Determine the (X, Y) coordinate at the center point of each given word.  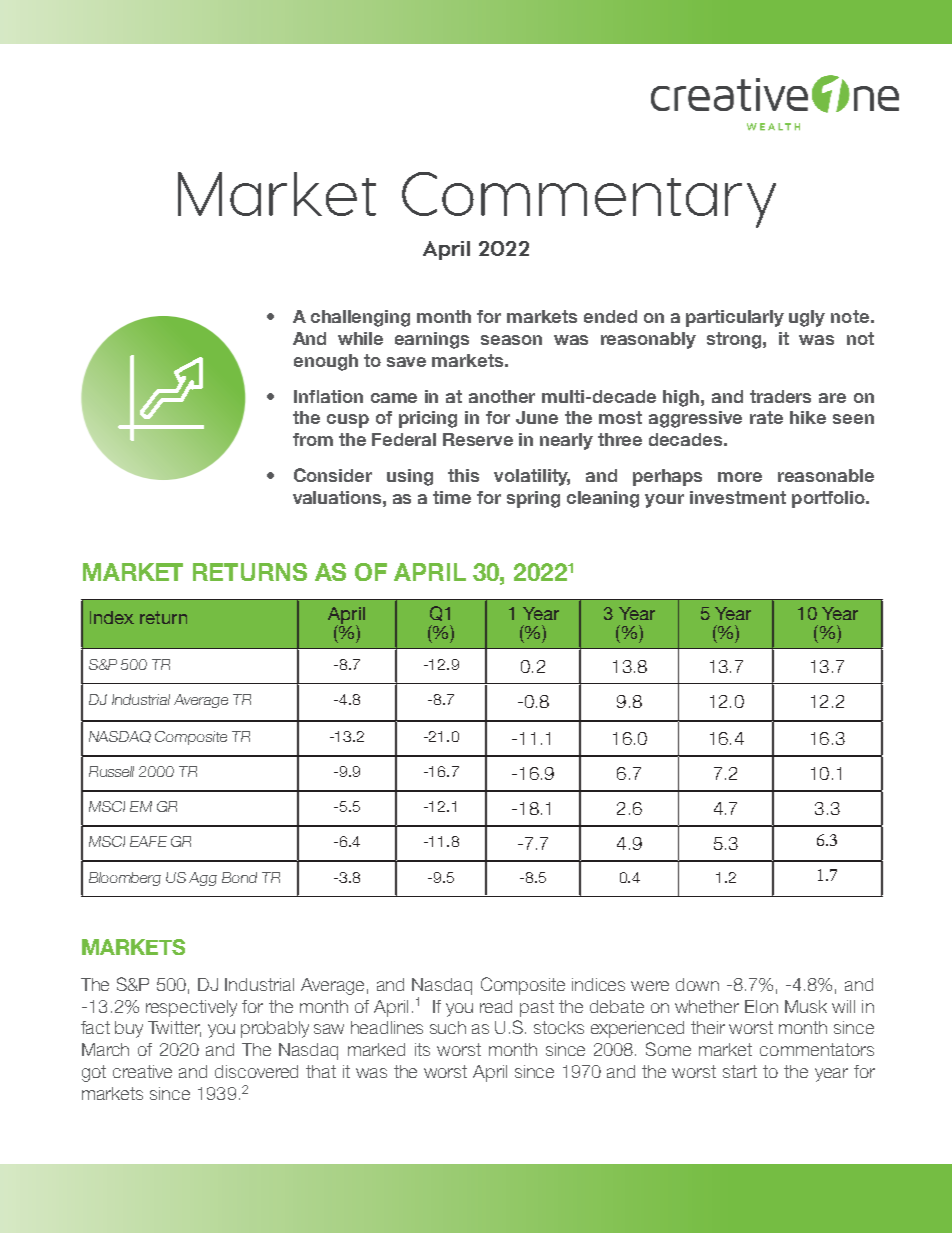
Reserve (478, 439)
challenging (360, 318)
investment (738, 497)
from (313, 439)
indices (598, 984)
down (697, 984)
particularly (735, 318)
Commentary (589, 200)
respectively (191, 1008)
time (452, 497)
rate (766, 417)
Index (112, 617)
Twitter (174, 1029)
